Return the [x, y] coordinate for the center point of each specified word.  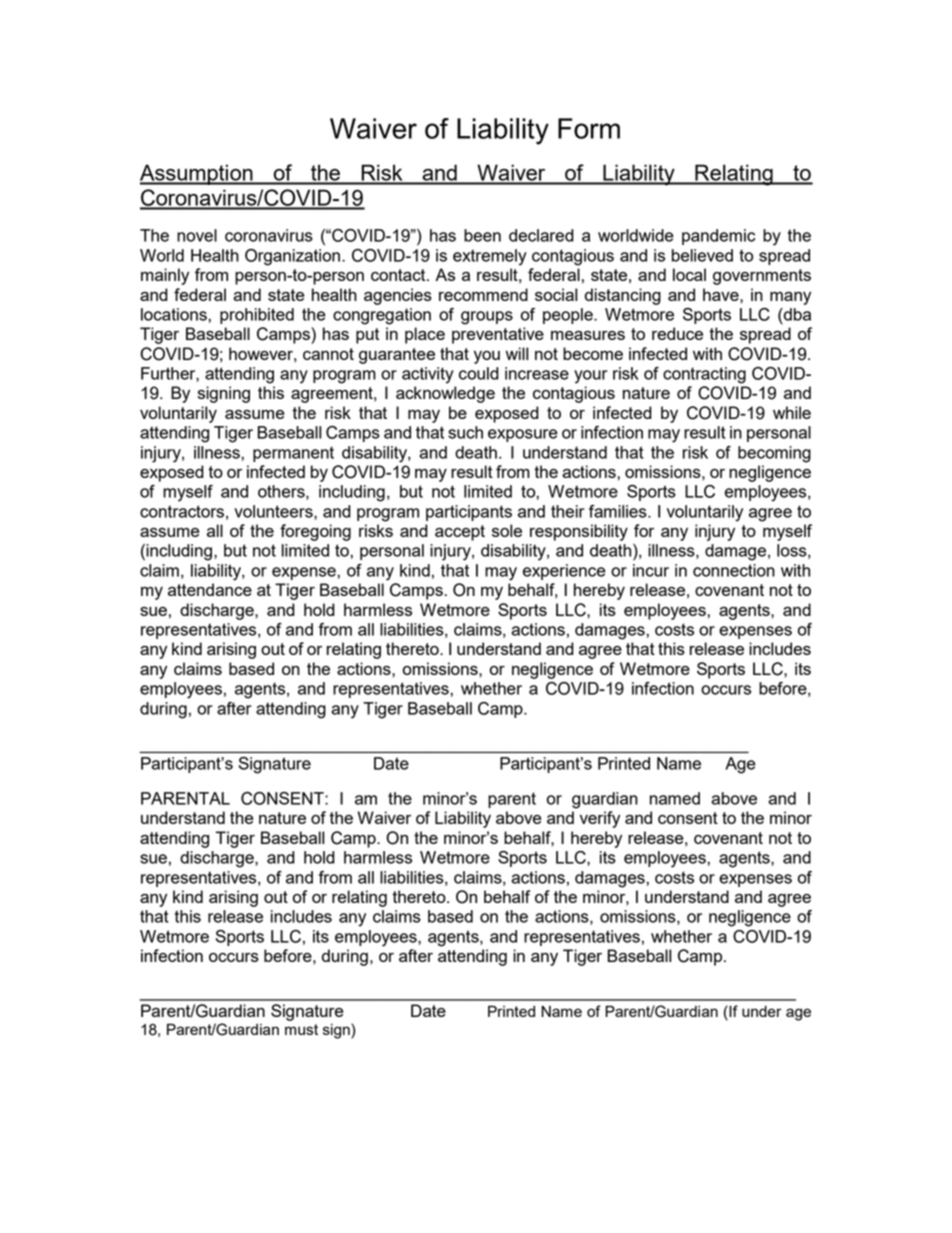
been [482, 235]
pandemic [718, 237]
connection [734, 570]
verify [600, 819]
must [301, 1029]
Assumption [197, 174]
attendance [210, 589]
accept [460, 533]
